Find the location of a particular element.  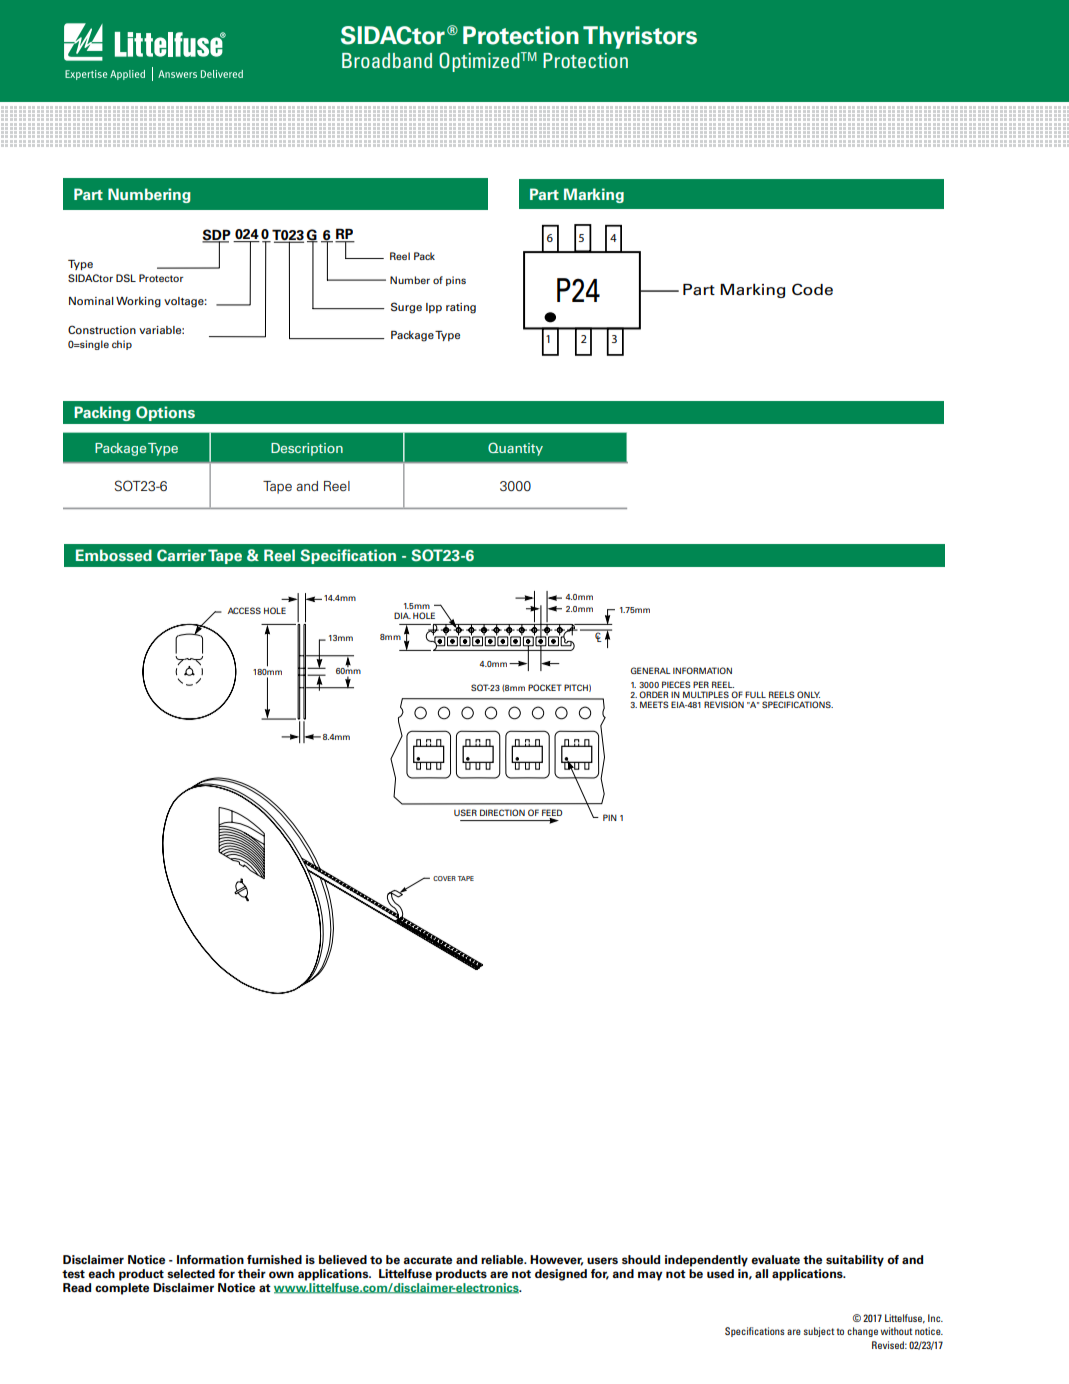

FULL is located at coordinates (755, 694).
